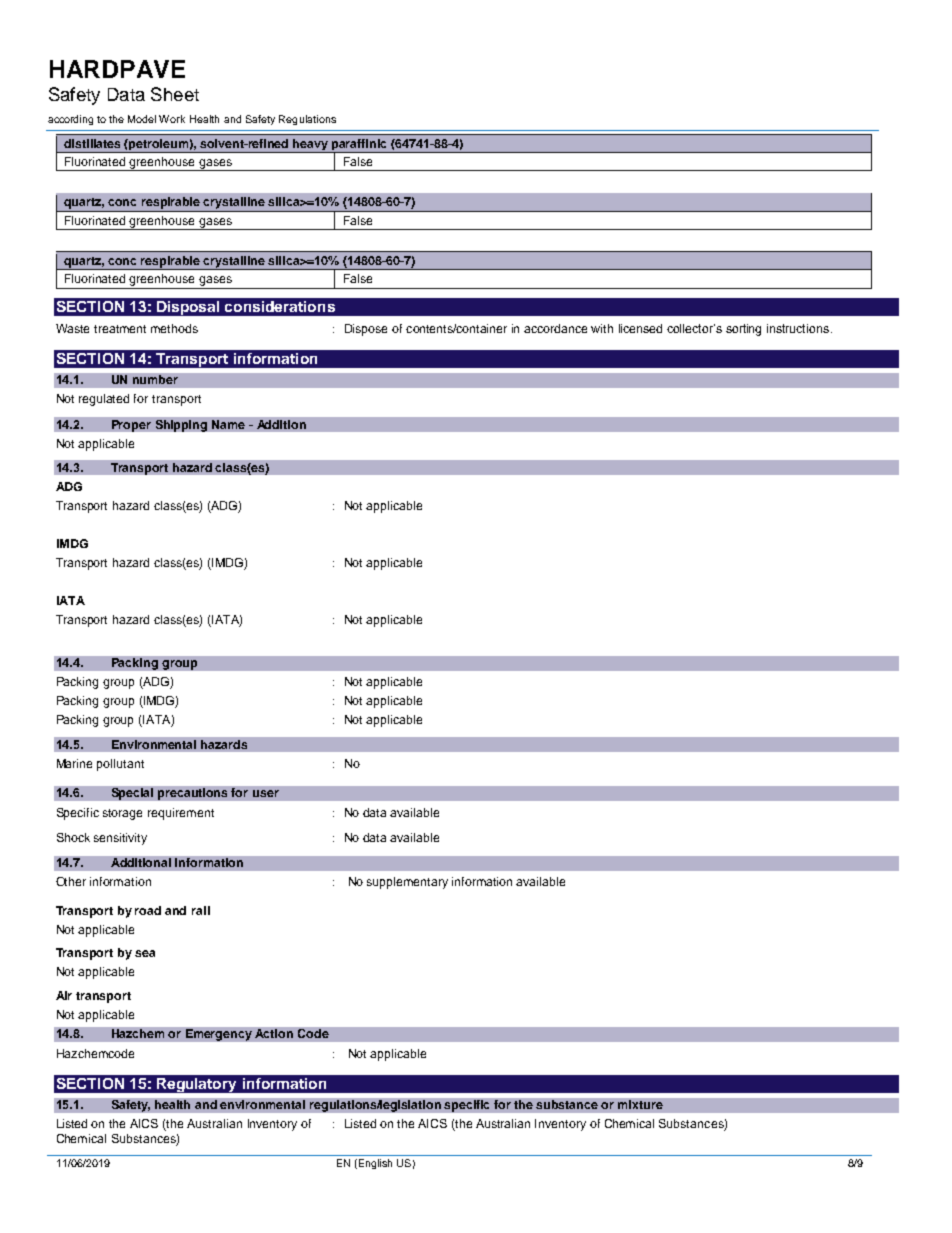 The height and width of the page is (1233, 952). Describe the element at coordinates (640, 328) in the page. I see `licensed` at that location.
